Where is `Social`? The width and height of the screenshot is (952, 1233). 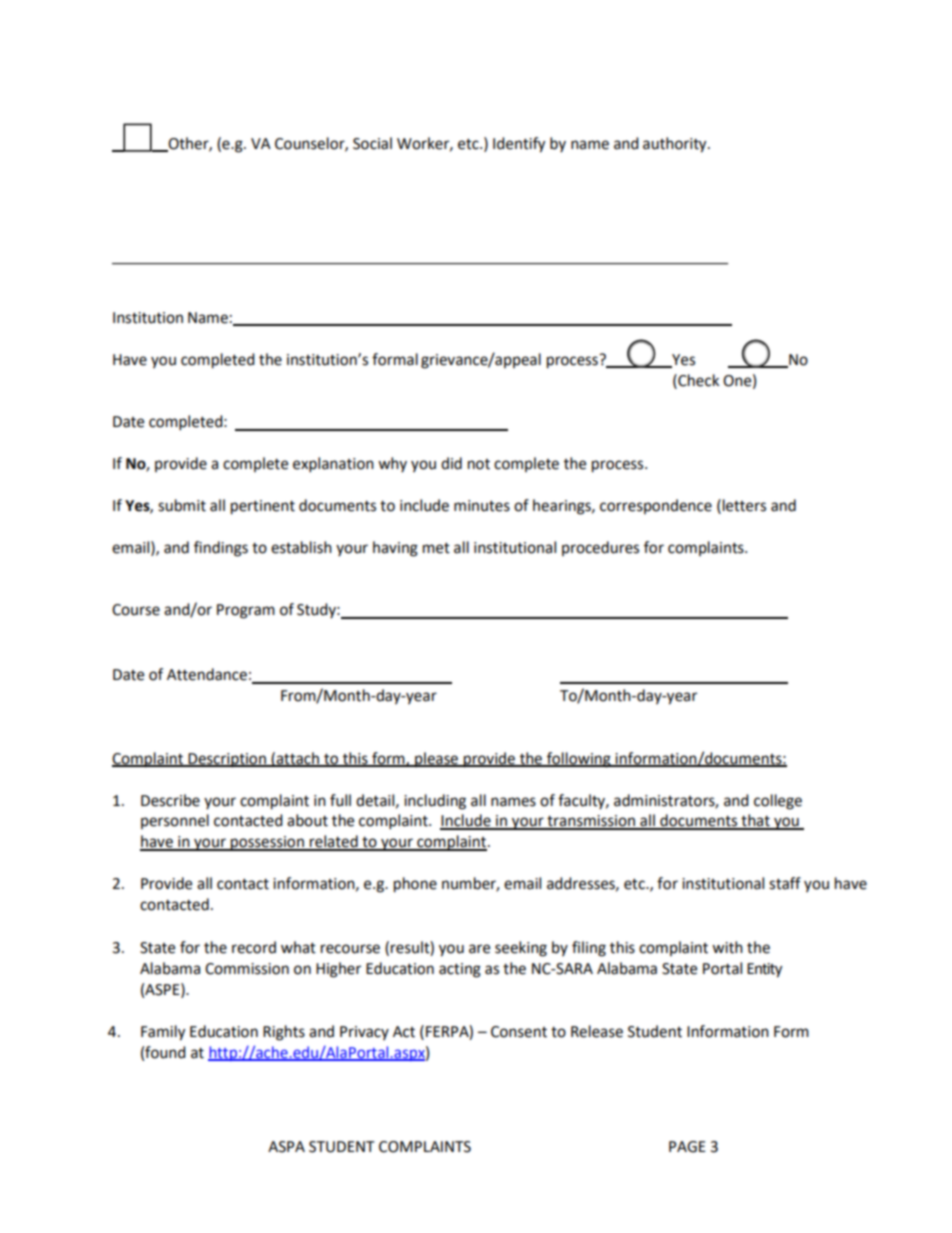 Social is located at coordinates (372, 143).
